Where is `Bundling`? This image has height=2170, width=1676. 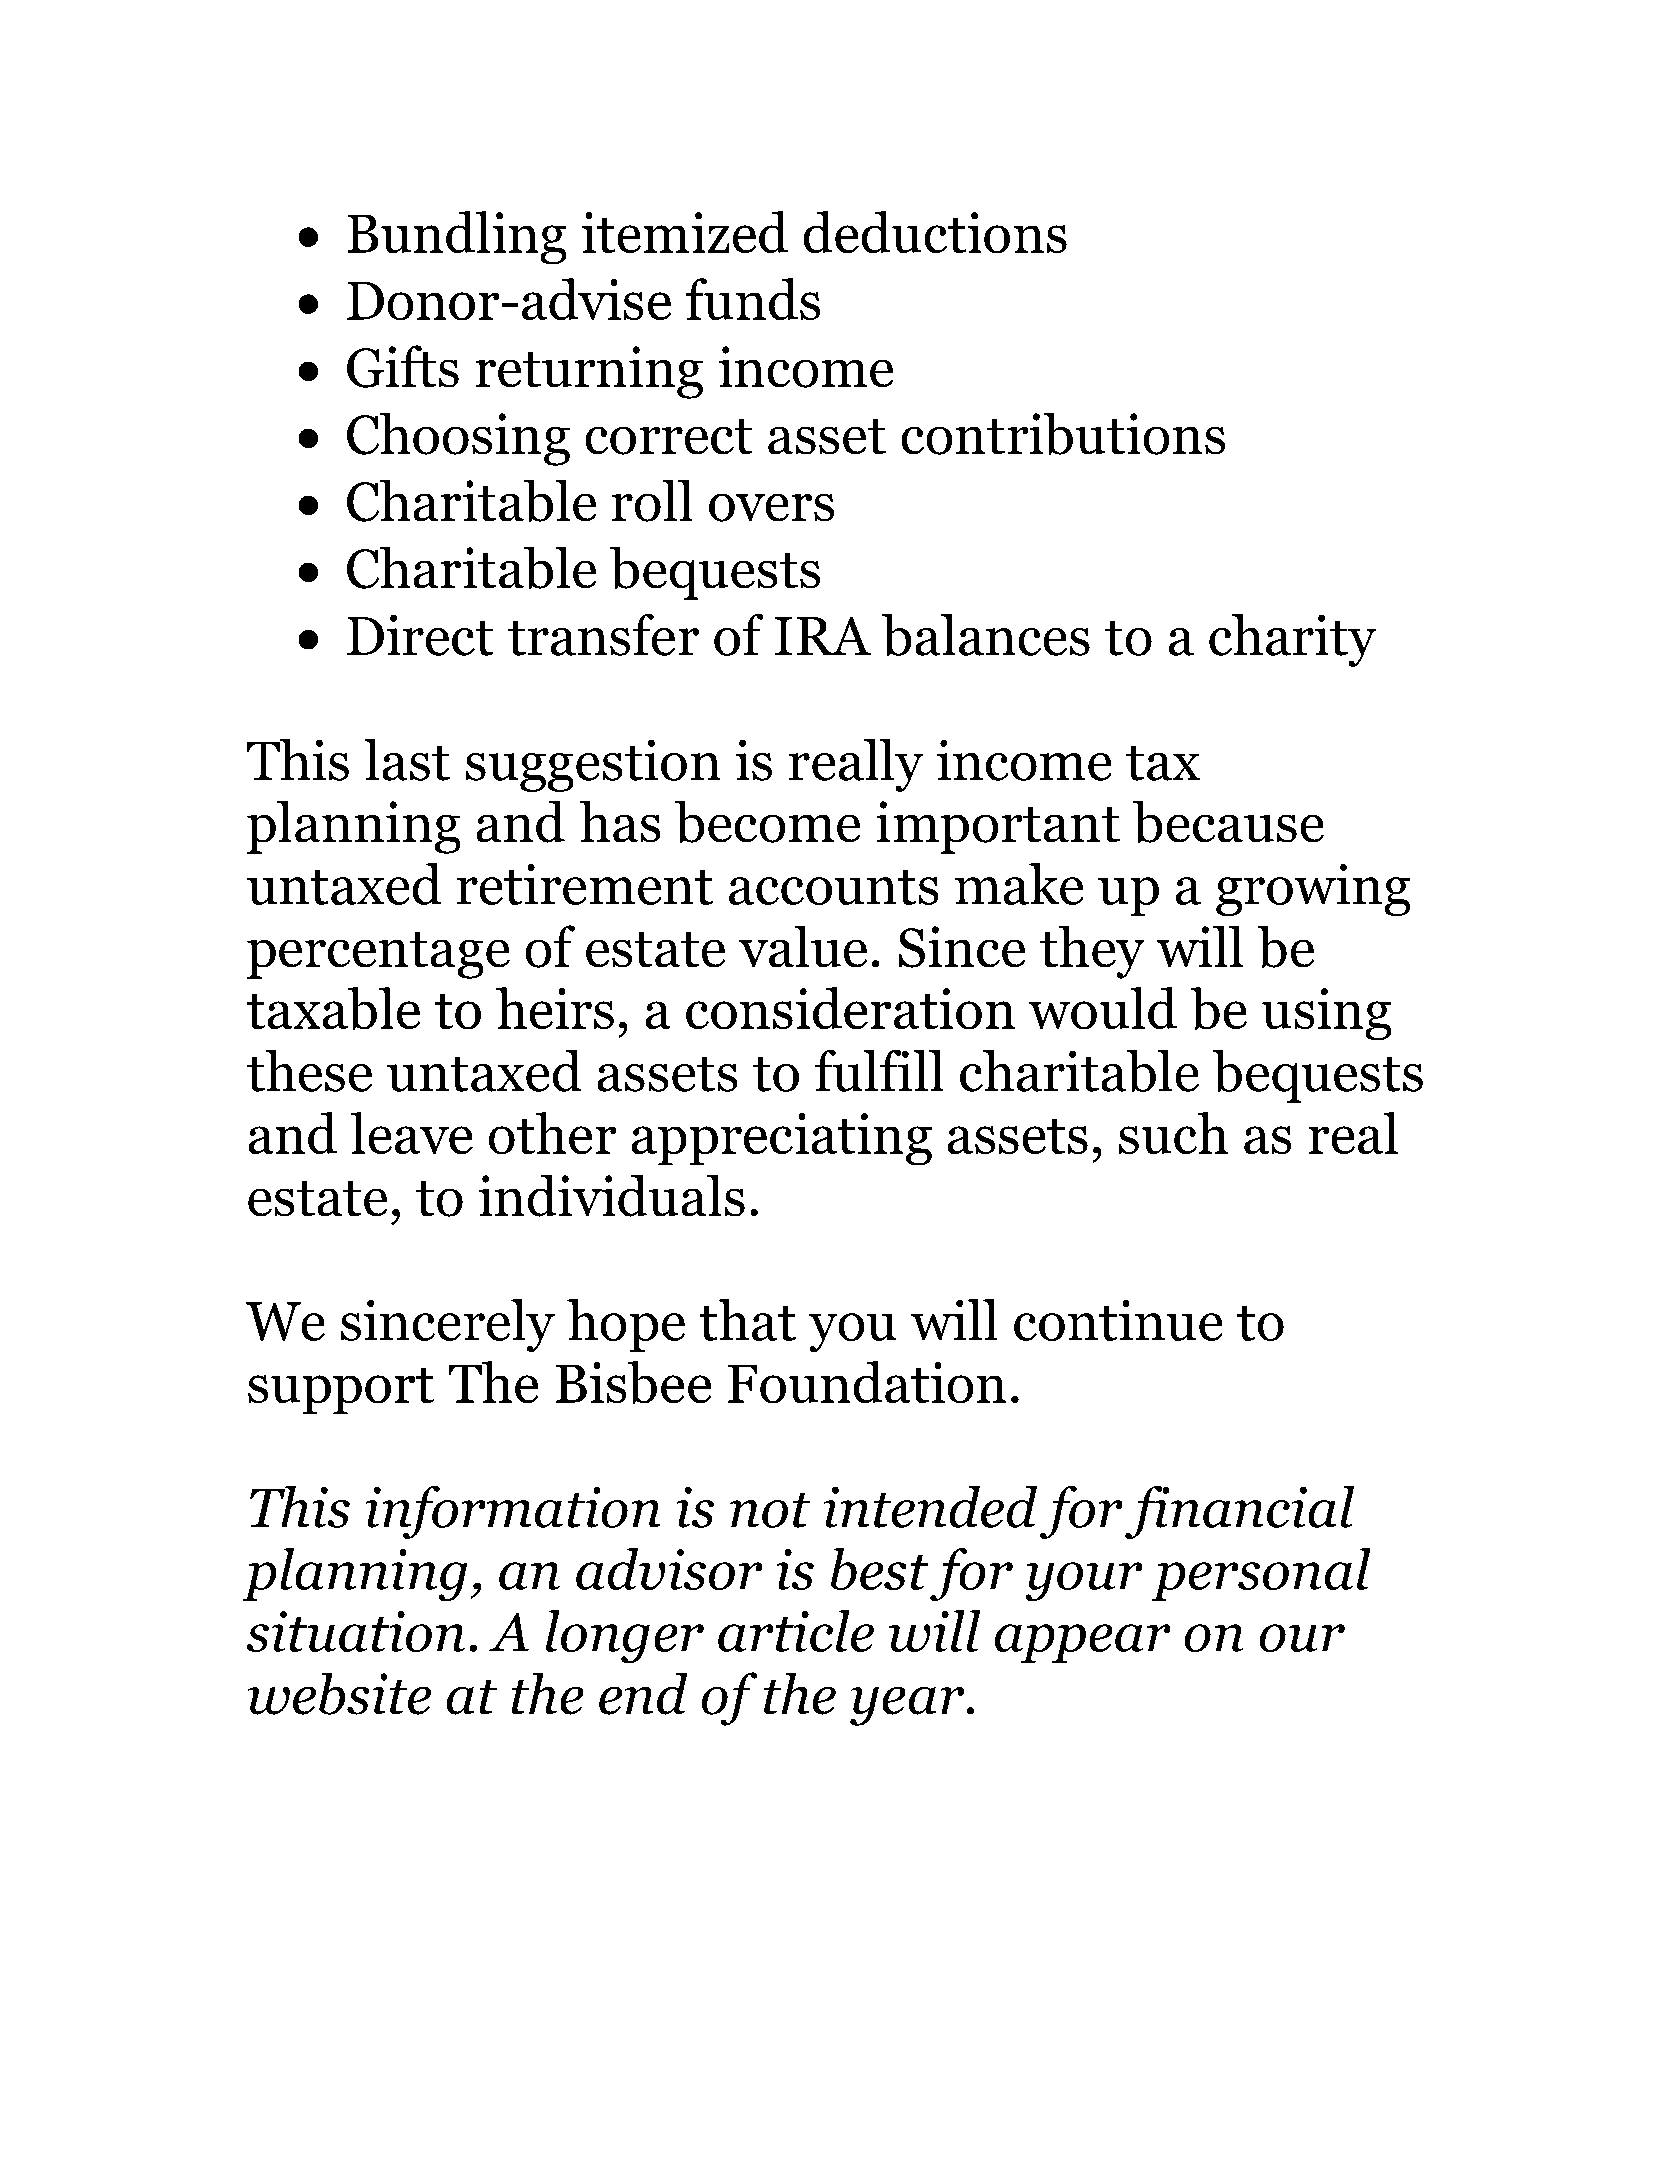
Bundling is located at coordinates (457, 237).
